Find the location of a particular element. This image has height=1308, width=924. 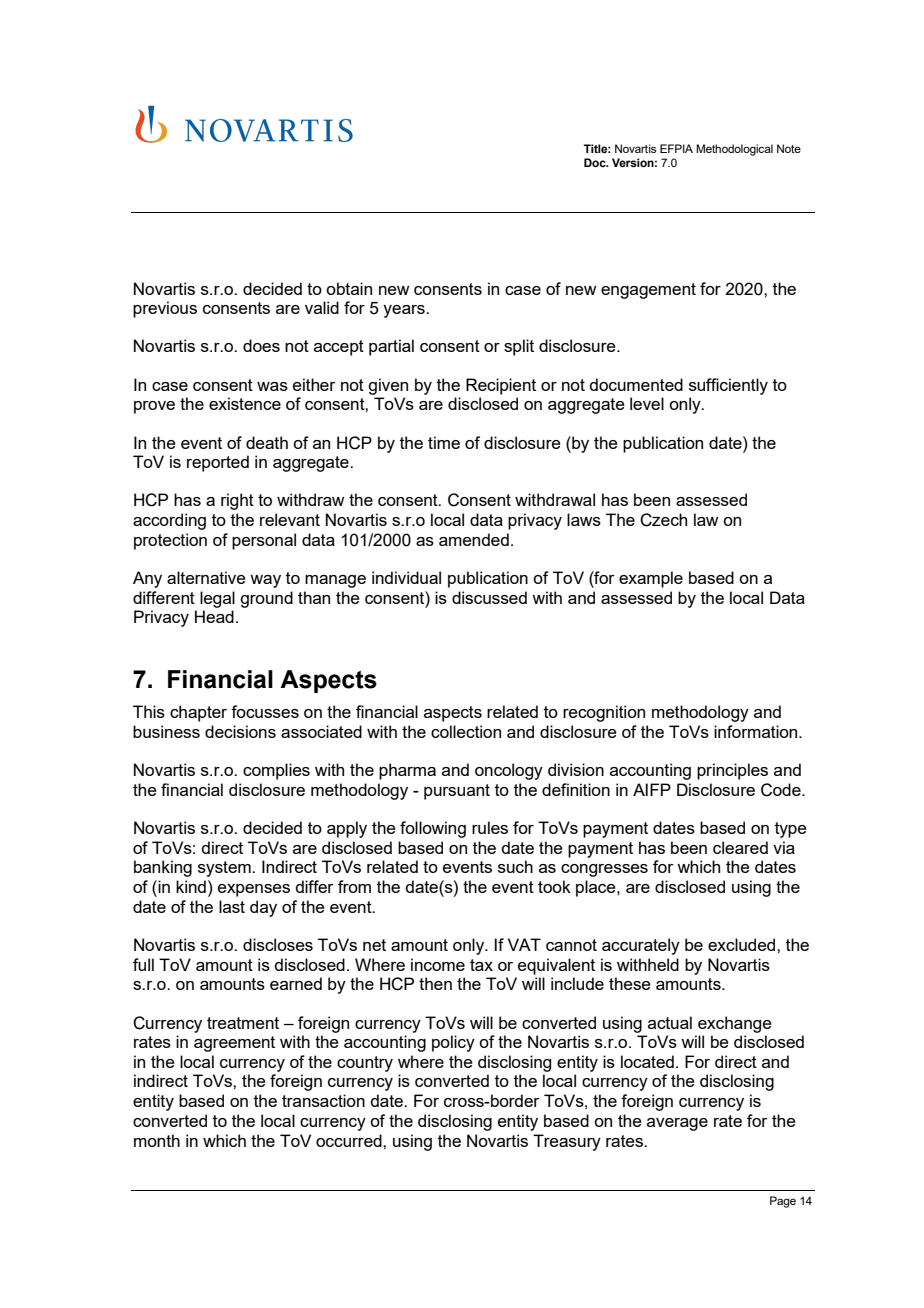

month is located at coordinates (157, 1140).
